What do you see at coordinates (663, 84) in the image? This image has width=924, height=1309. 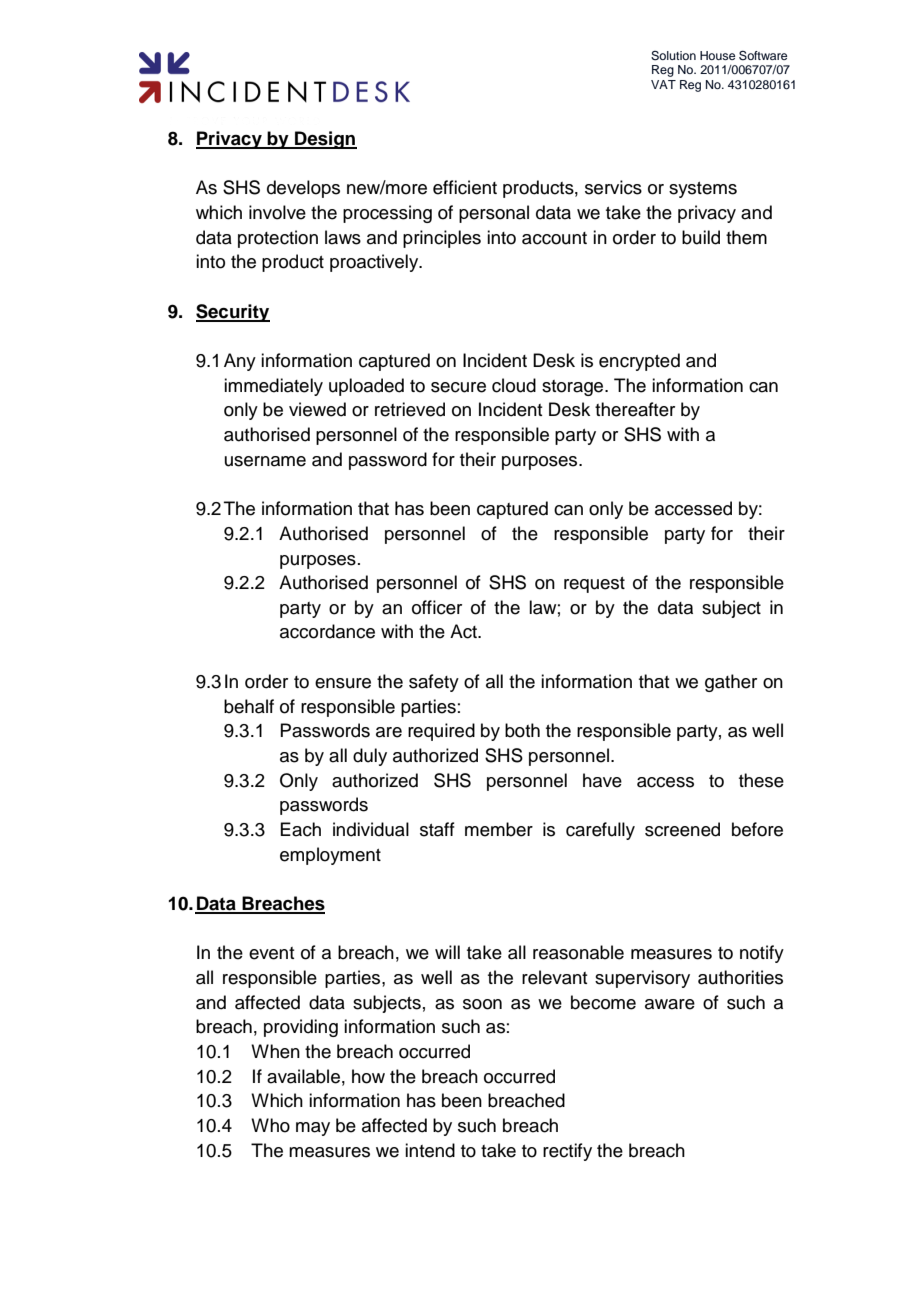 I see `VAT` at bounding box center [663, 84].
